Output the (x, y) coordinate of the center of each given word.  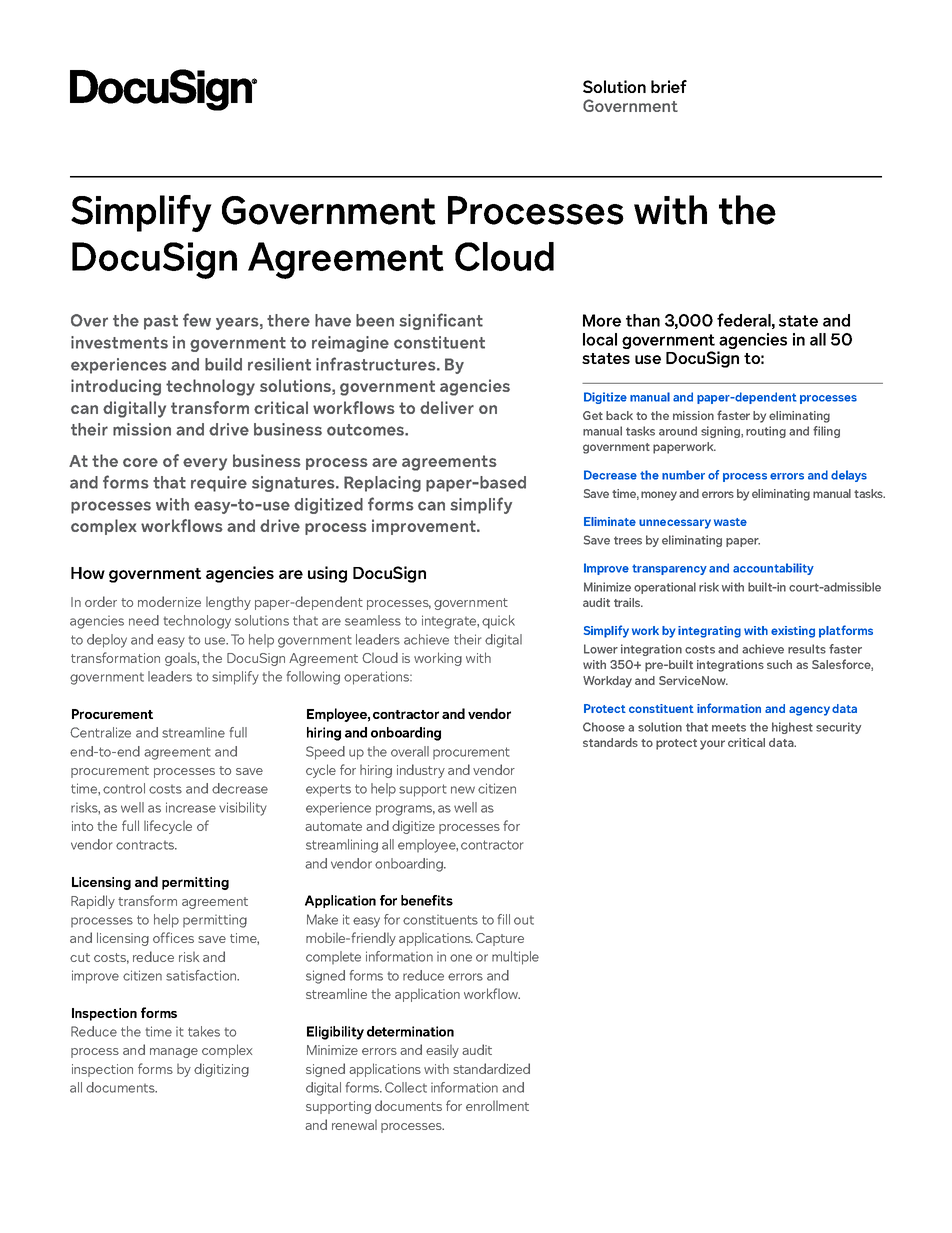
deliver (447, 407)
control (124, 788)
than (643, 320)
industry (421, 771)
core (140, 462)
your (712, 745)
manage (174, 1053)
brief (669, 86)
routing (766, 432)
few (197, 320)
